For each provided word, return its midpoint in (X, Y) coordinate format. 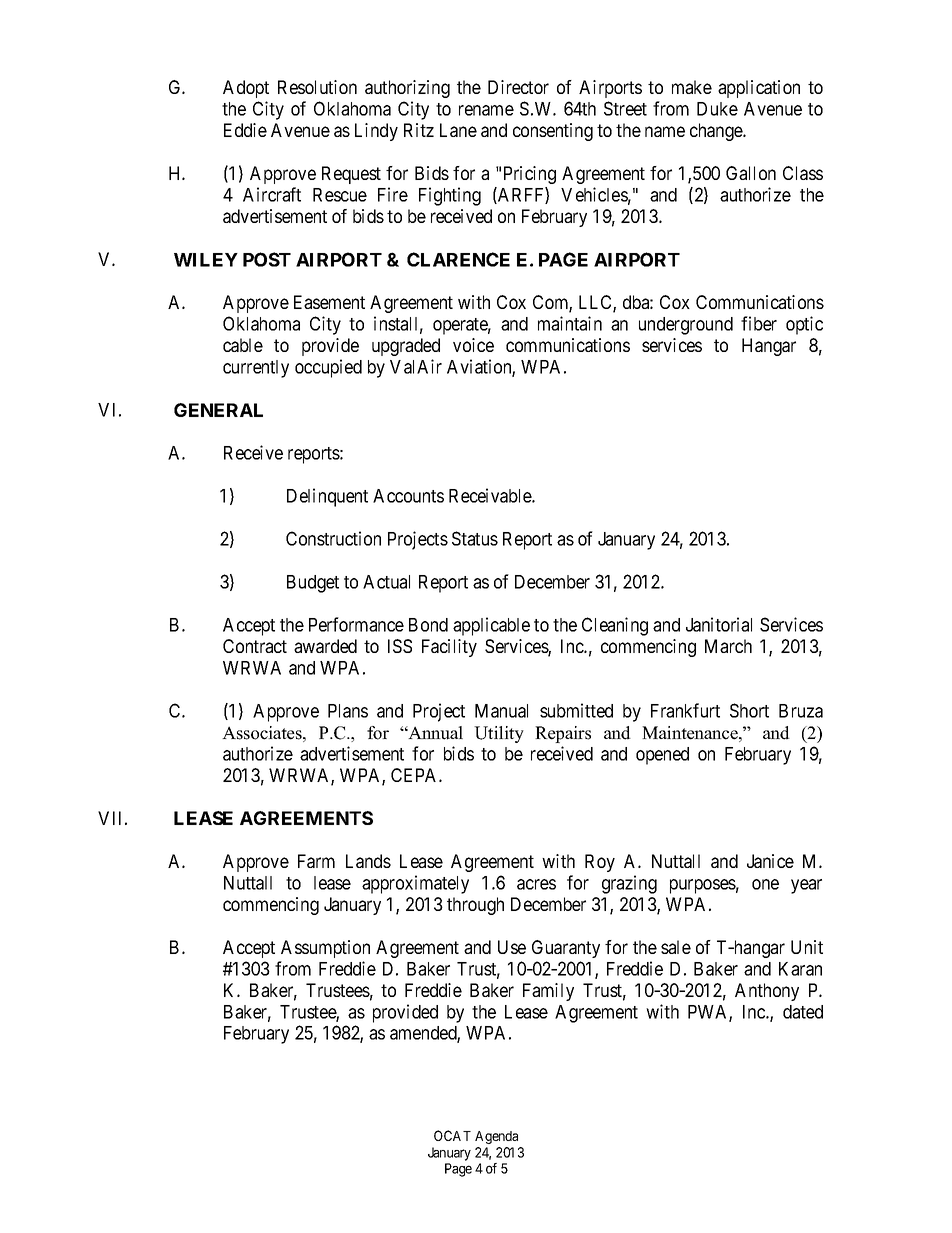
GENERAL (218, 410)
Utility (499, 734)
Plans (348, 711)
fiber (759, 323)
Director (518, 87)
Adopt (246, 89)
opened (662, 756)
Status (475, 538)
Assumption (325, 949)
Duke (717, 109)
